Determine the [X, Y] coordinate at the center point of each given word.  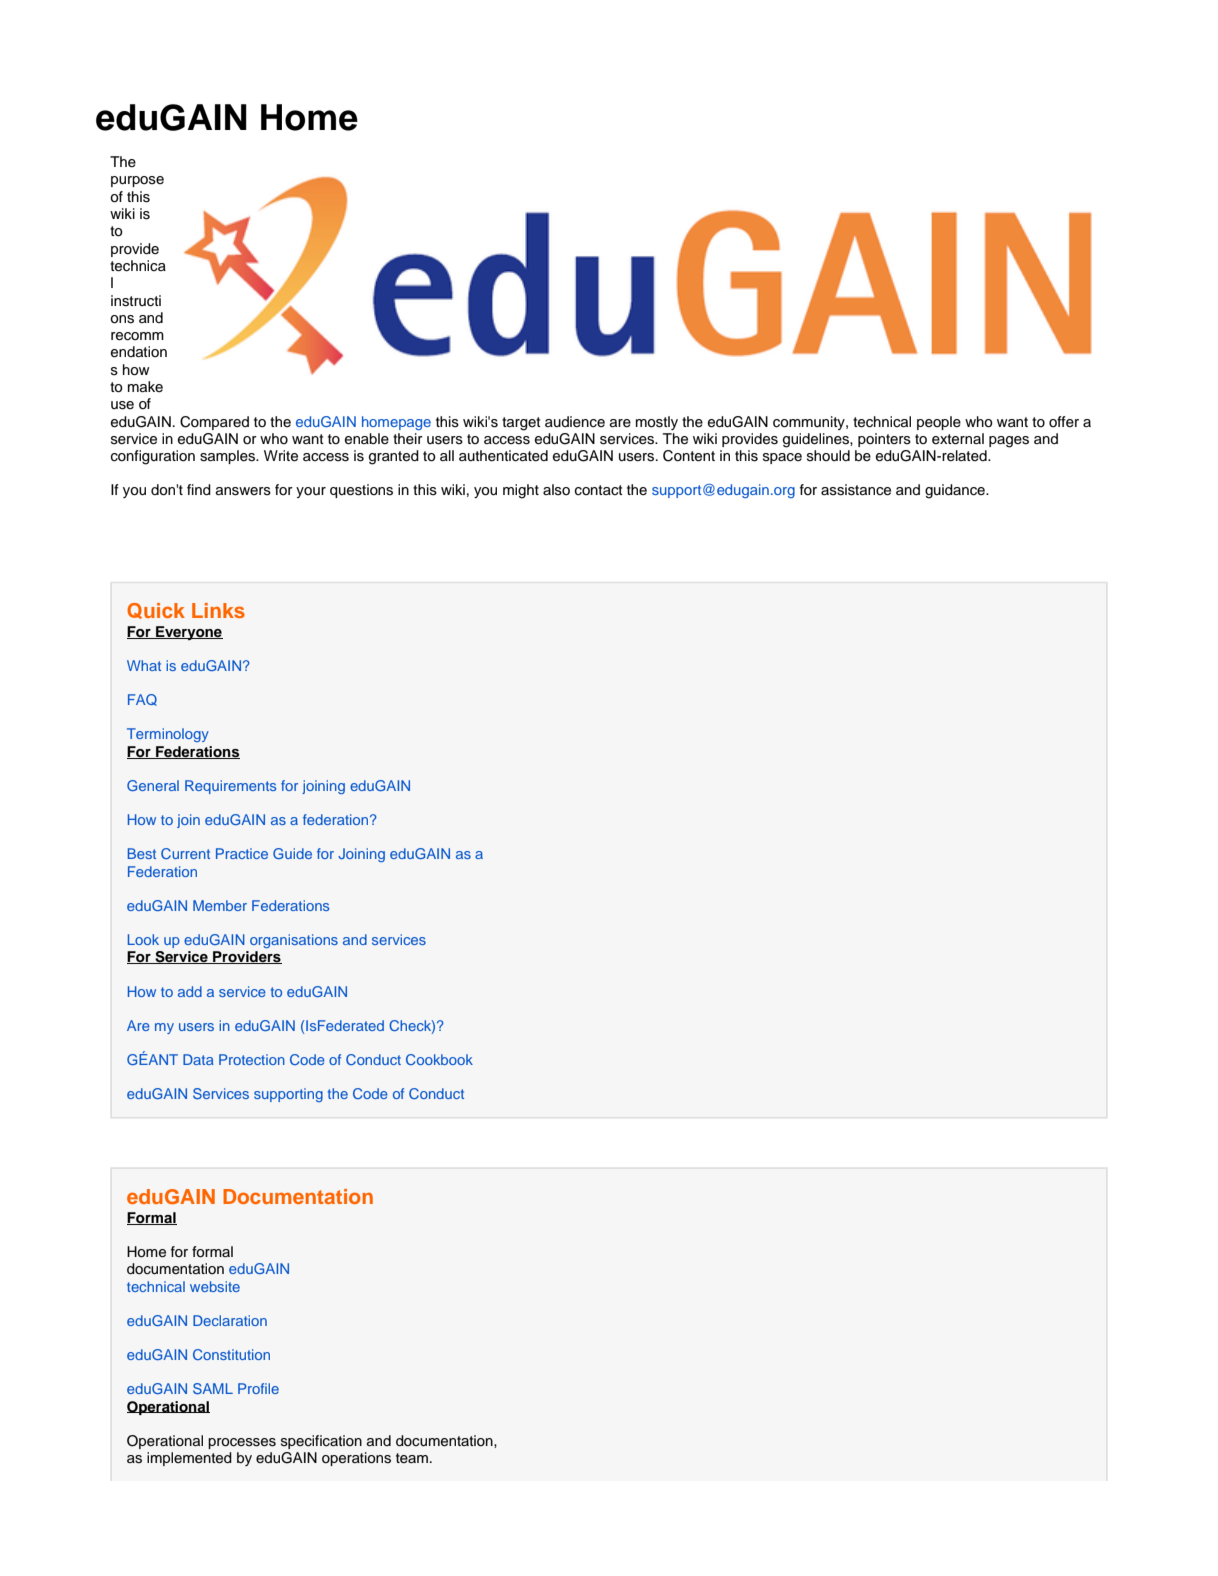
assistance [856, 490]
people [939, 423]
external [958, 439]
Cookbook [439, 1059]
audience [575, 422]
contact [599, 490]
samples [229, 457]
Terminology [168, 735]
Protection [252, 1059]
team [412, 1458]
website [215, 1286]
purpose [137, 181]
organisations [294, 941]
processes [242, 1443]
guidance [956, 491]
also [556, 490]
